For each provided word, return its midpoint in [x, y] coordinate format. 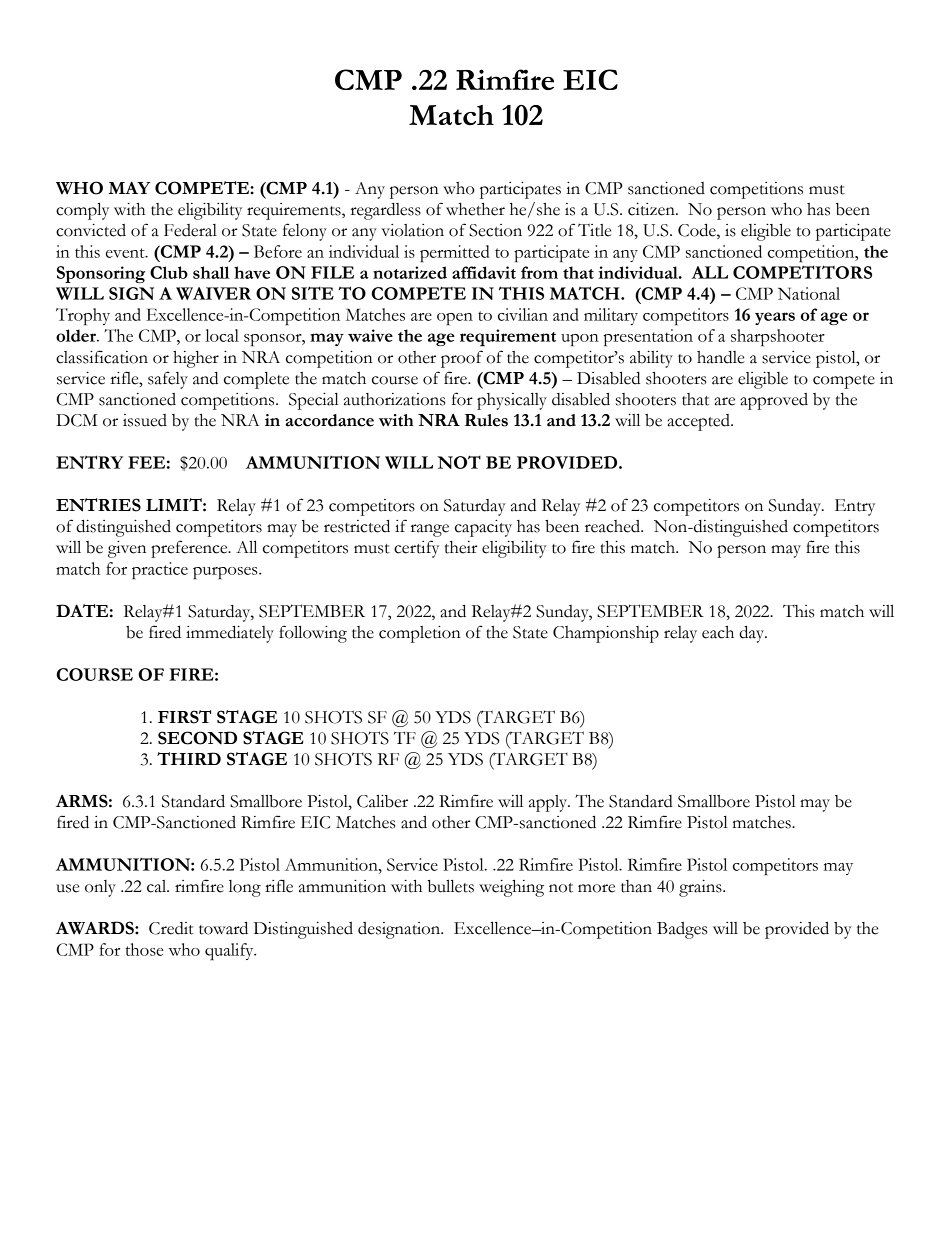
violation [412, 230]
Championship [606, 634]
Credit [171, 928]
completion [420, 634]
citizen [652, 209]
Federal [190, 230]
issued [145, 420]
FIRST [184, 717]
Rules [486, 420]
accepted [699, 422]
